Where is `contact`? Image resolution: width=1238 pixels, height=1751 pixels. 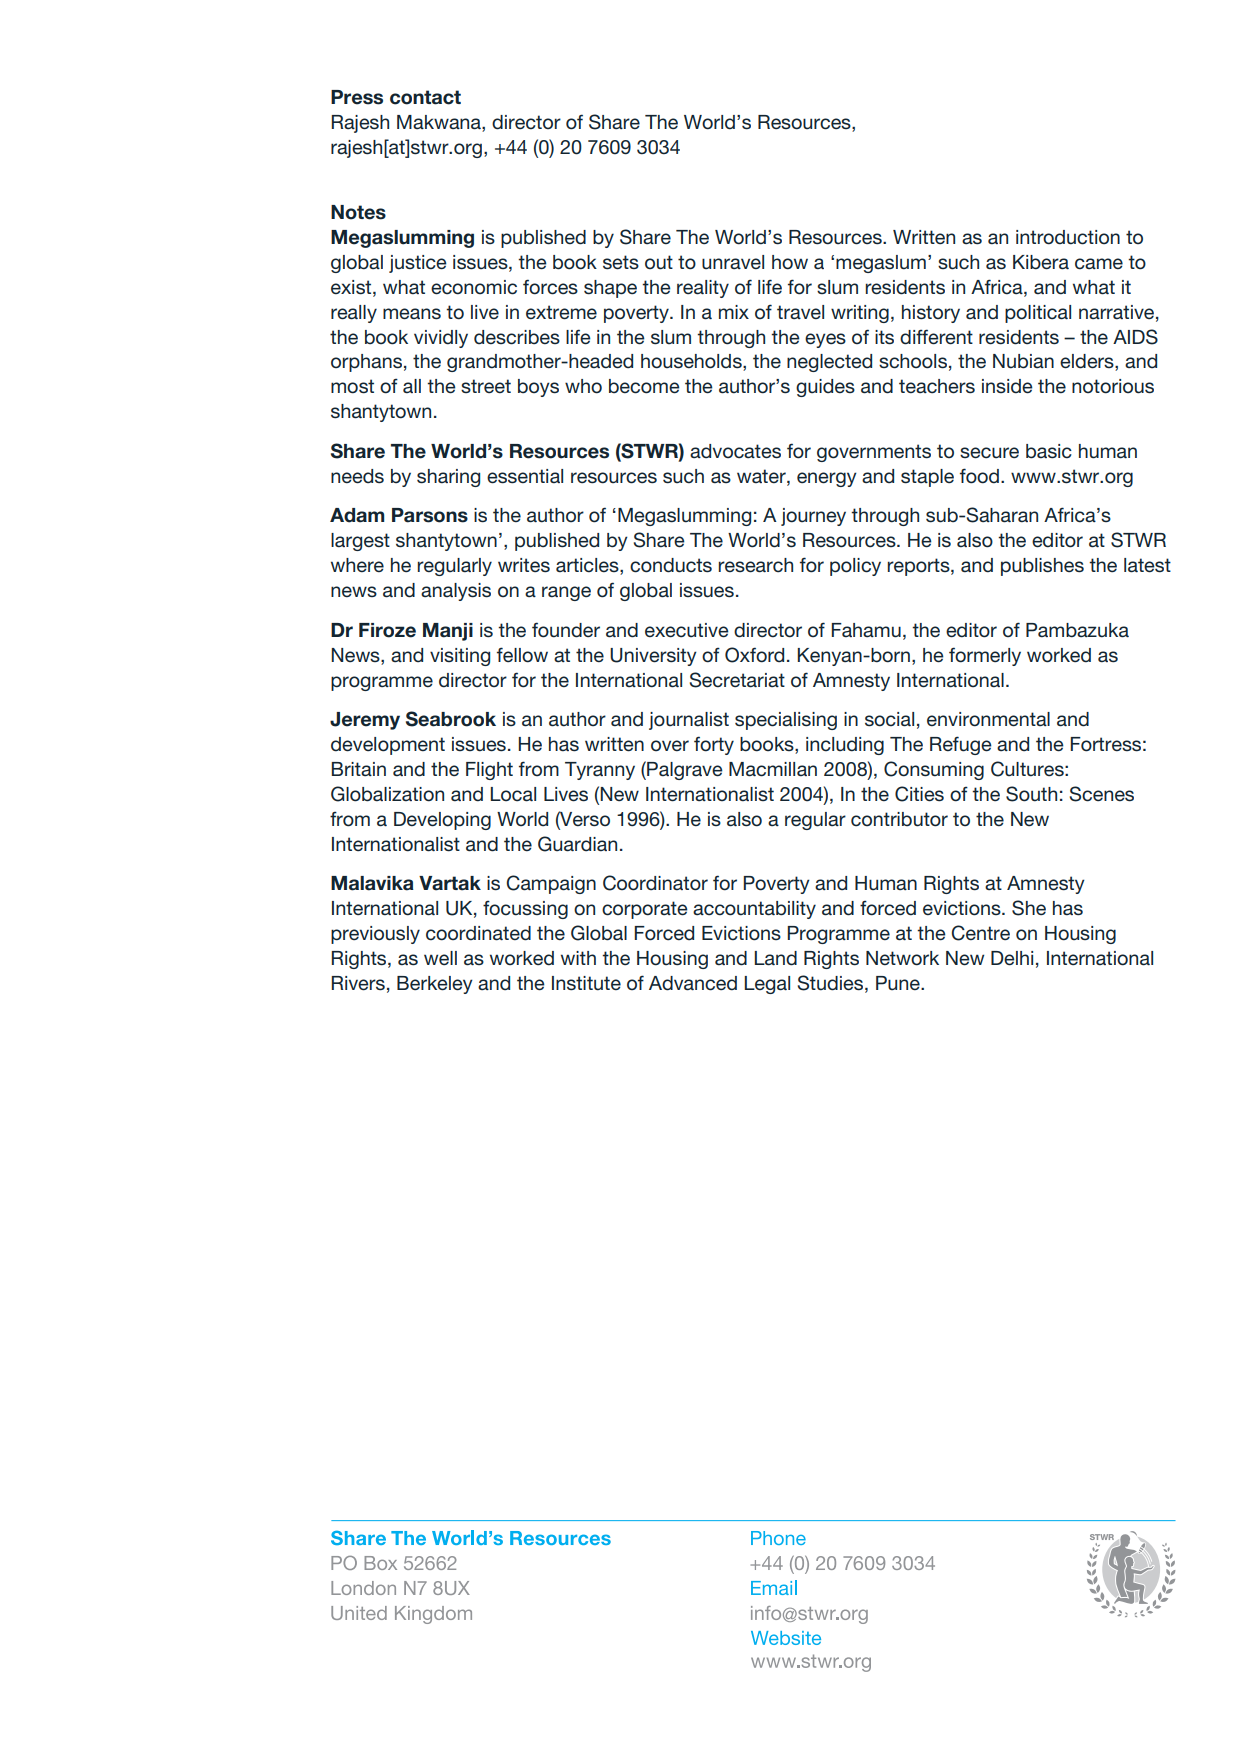 contact is located at coordinates (425, 97).
